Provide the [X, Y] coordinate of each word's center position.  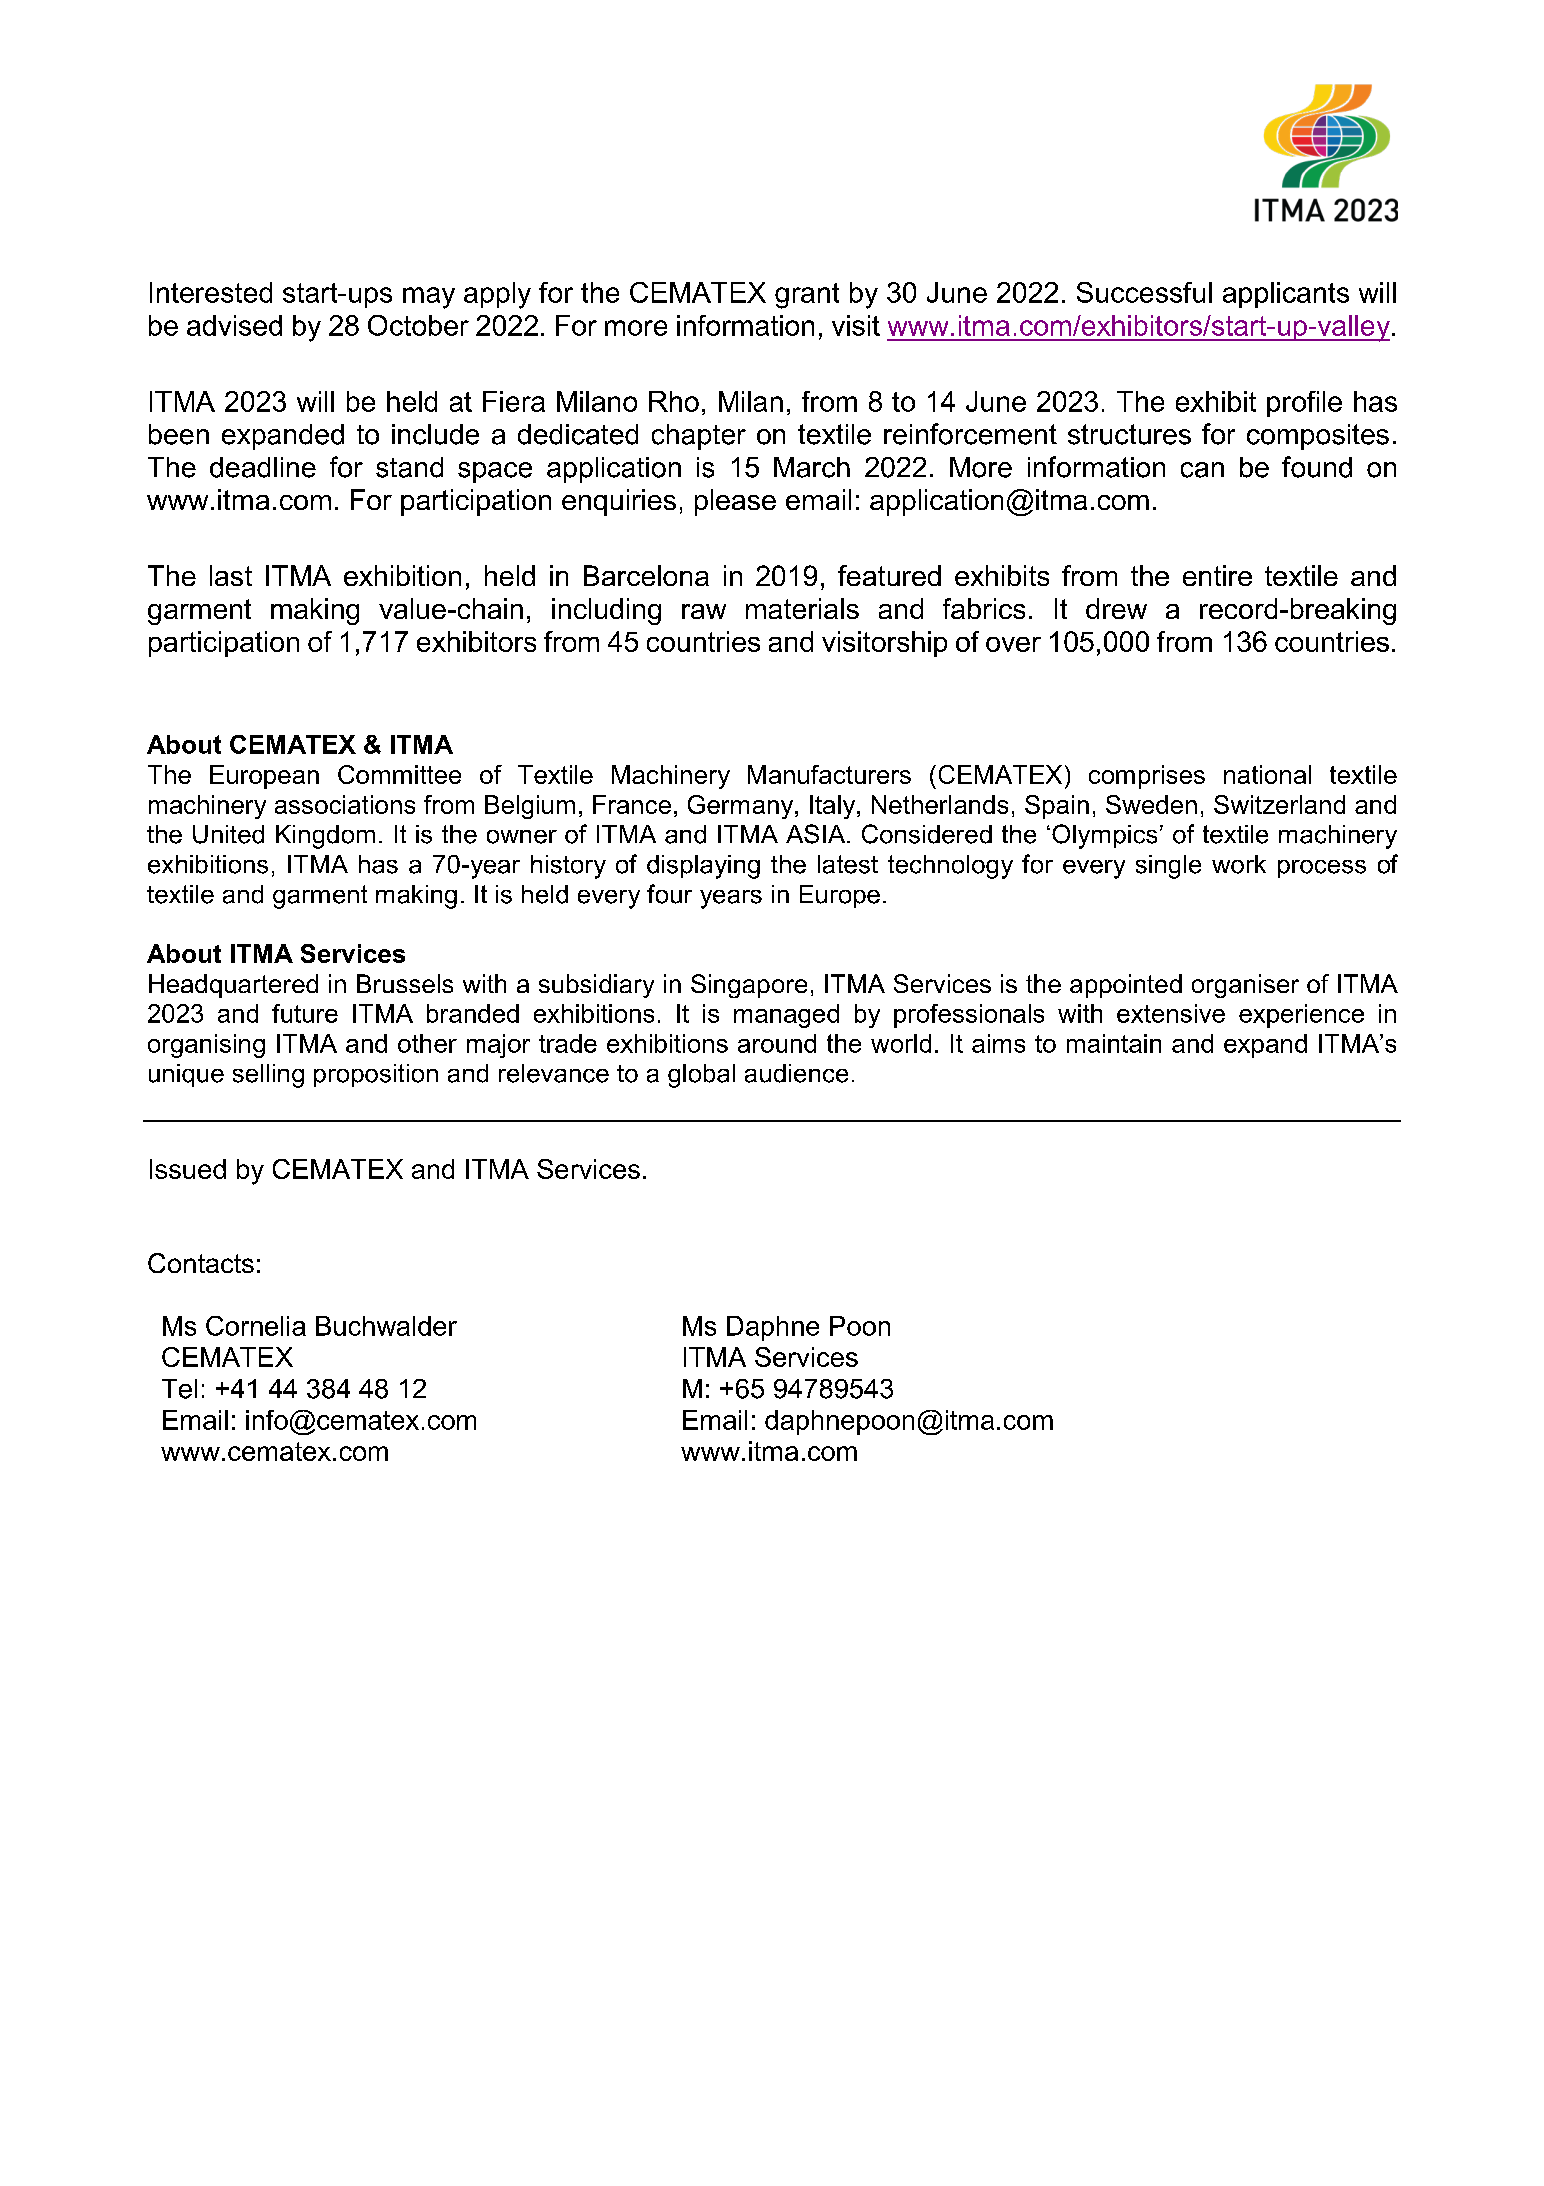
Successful [1144, 292]
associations [345, 804]
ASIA [817, 834]
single [1168, 867]
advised [234, 325]
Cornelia [256, 1326]
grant [807, 296]
